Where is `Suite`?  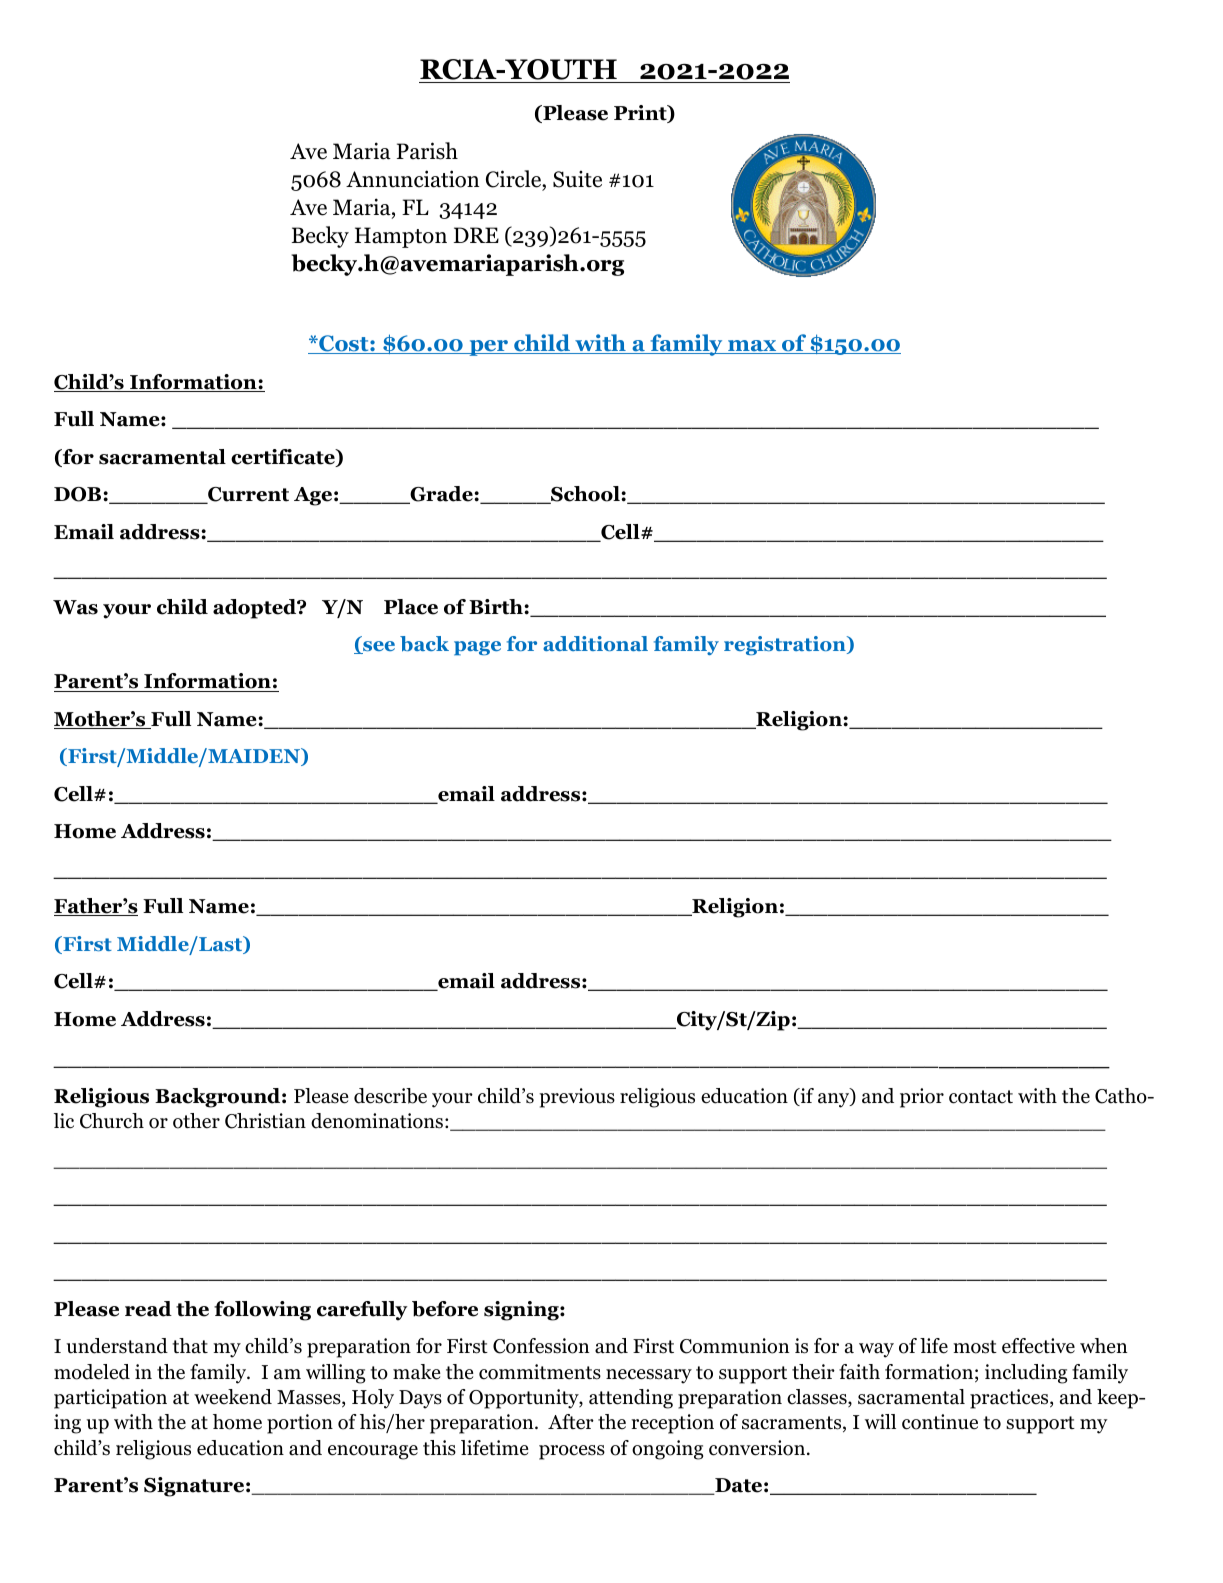 Suite is located at coordinates (577, 179).
